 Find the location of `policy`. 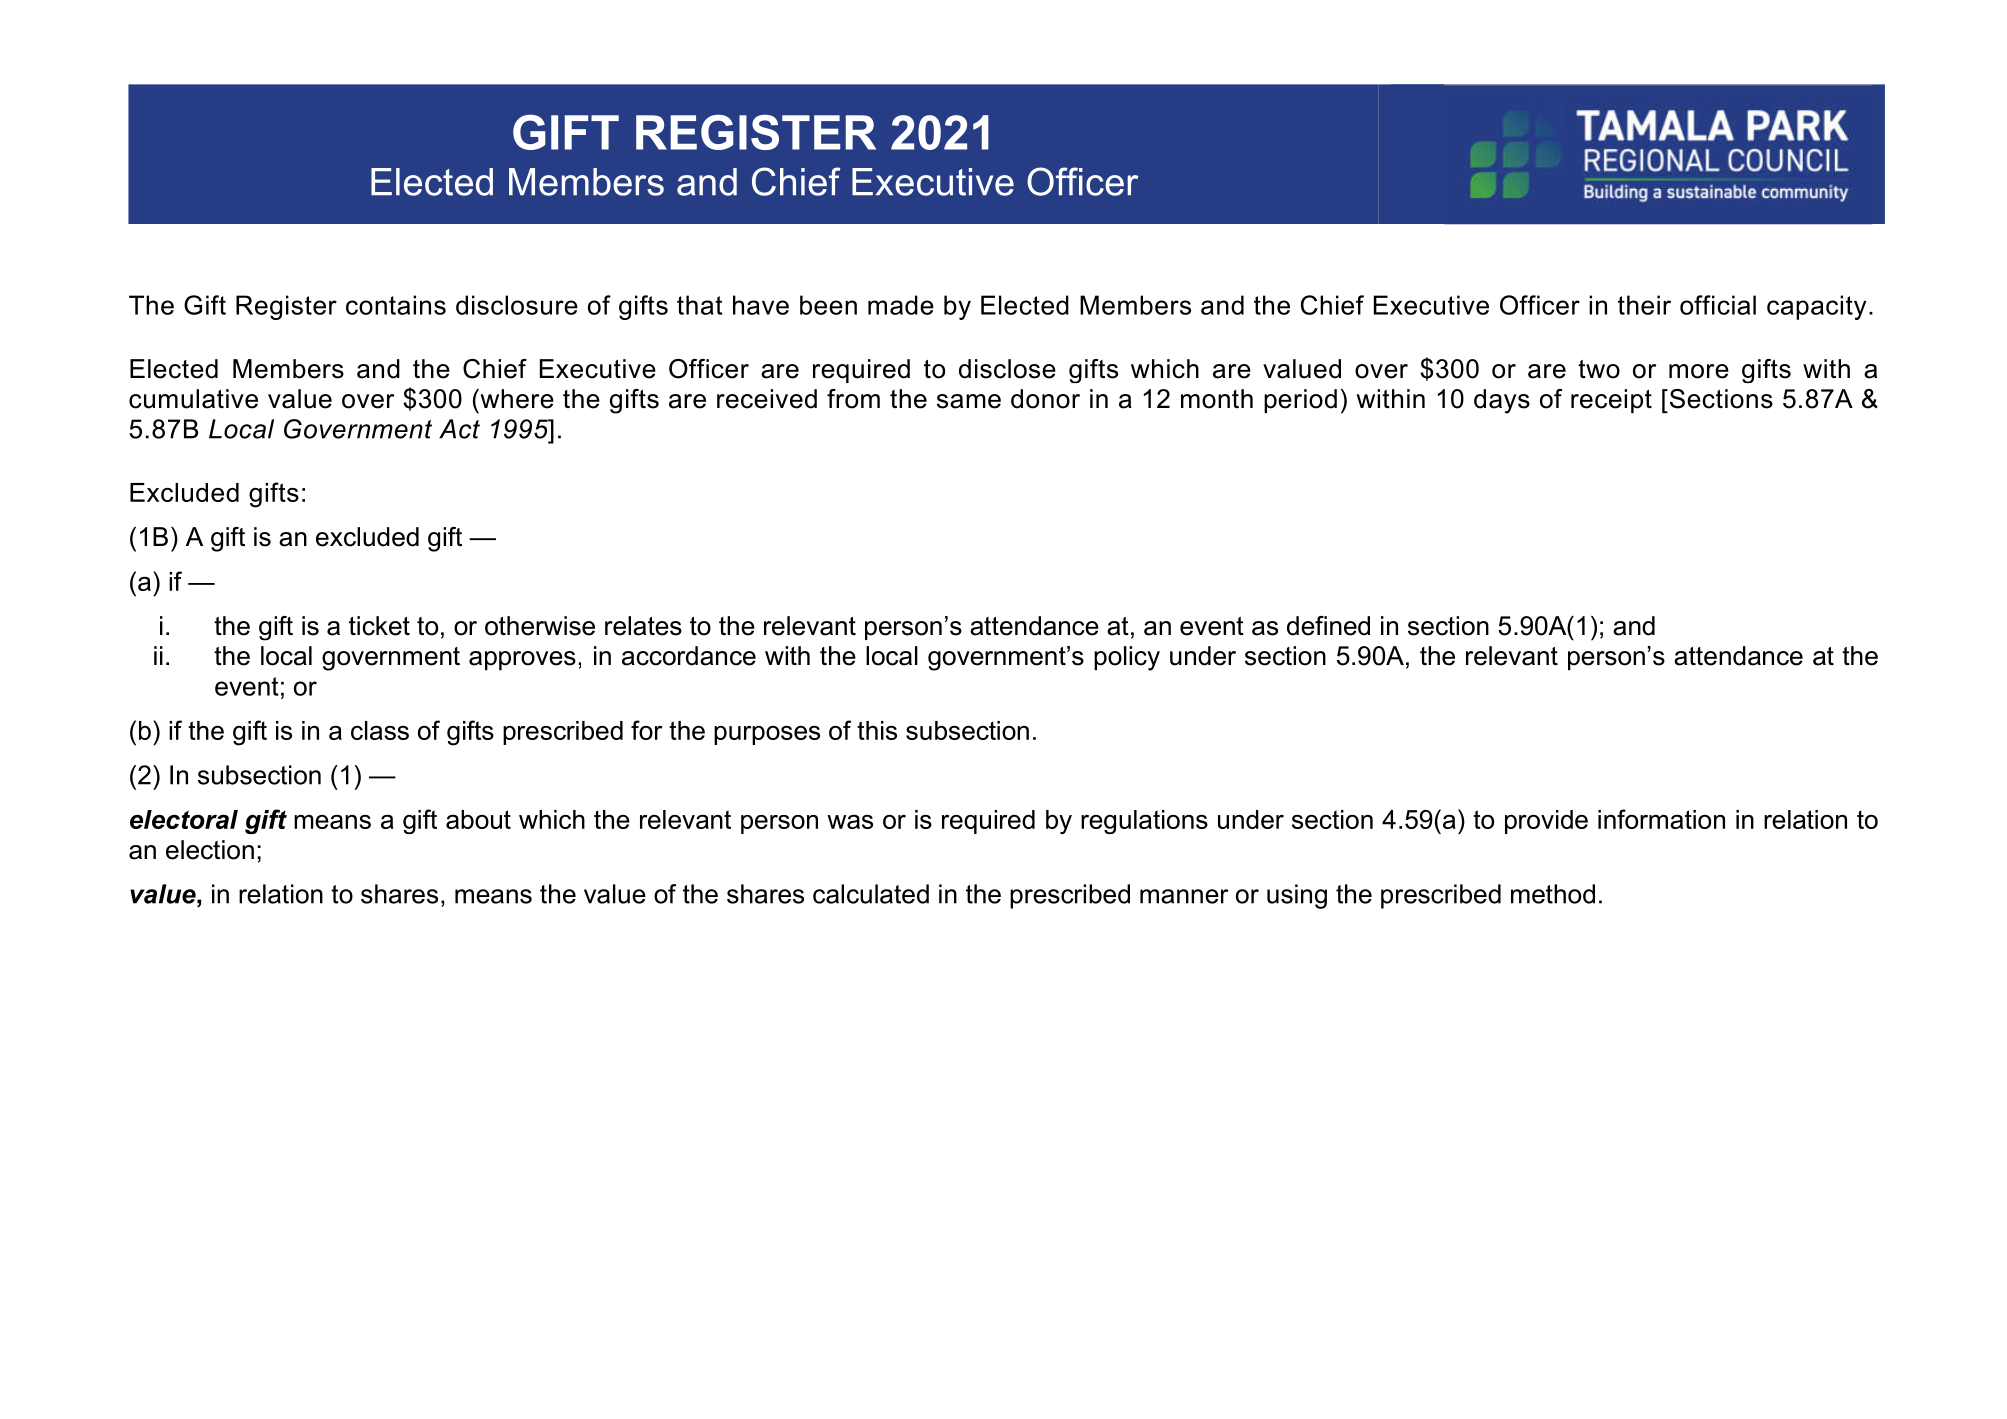

policy is located at coordinates (1127, 658).
